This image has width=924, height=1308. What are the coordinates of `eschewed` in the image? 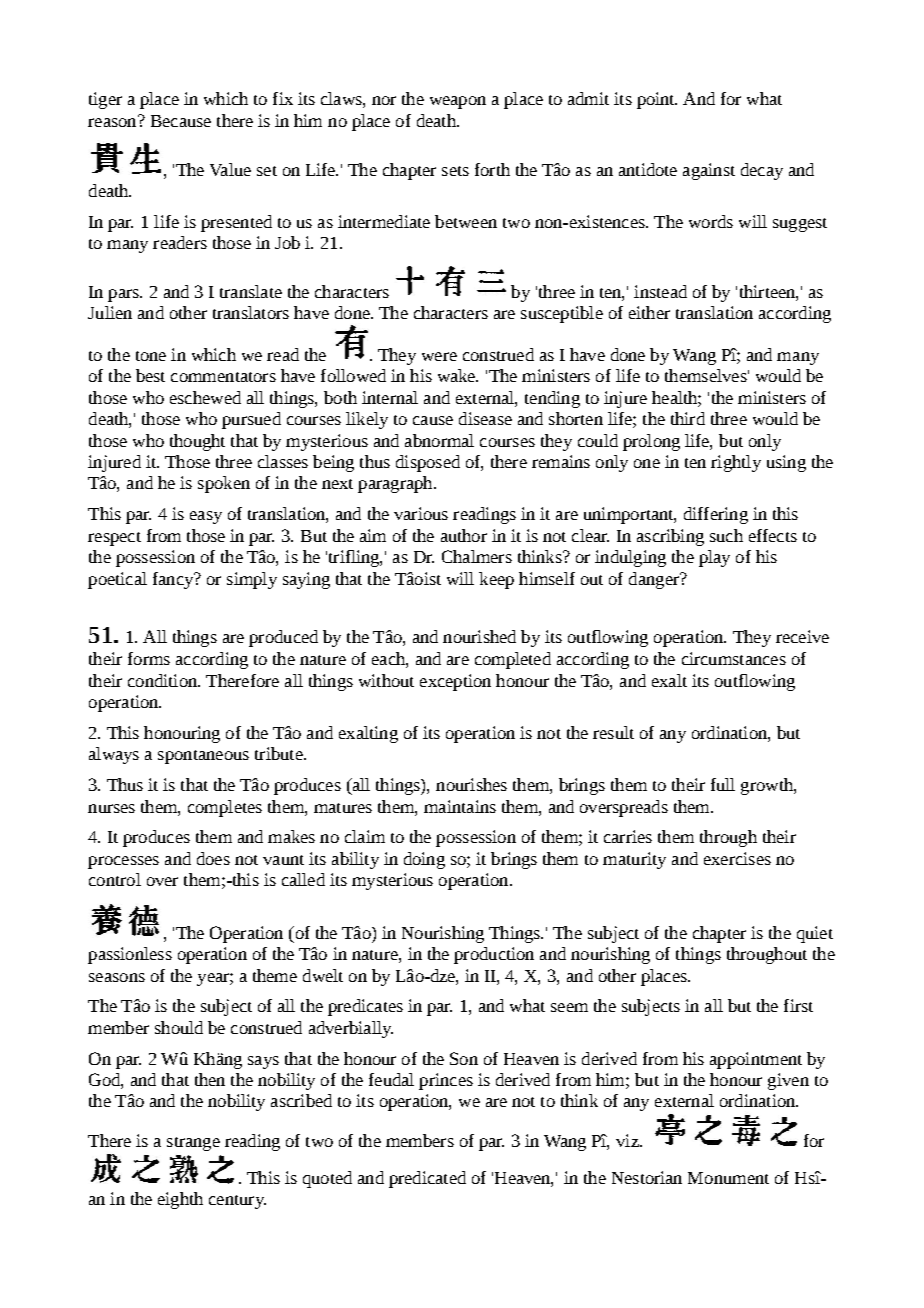 It's located at (205, 397).
